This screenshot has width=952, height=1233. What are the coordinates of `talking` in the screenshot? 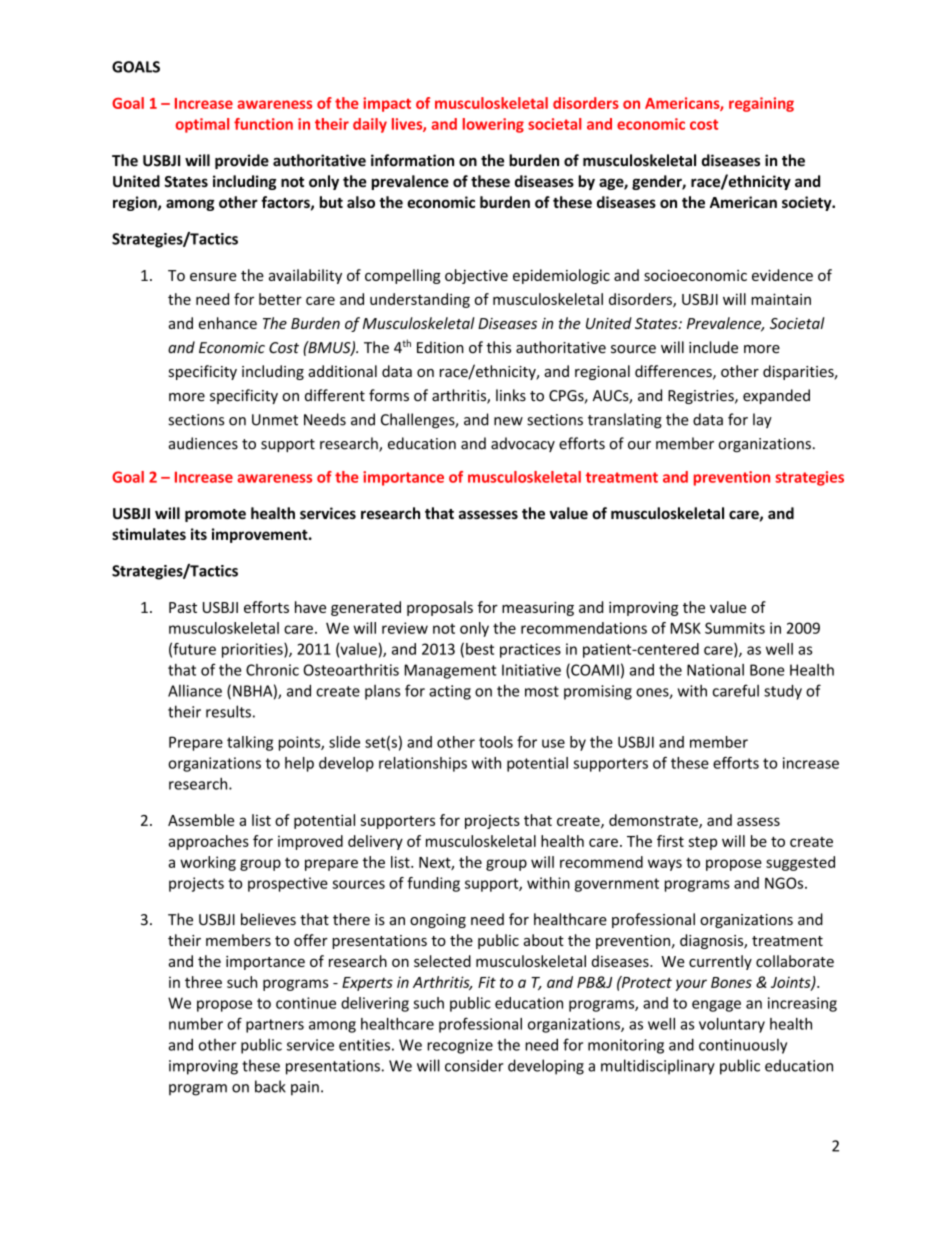 It's located at (250, 743).
